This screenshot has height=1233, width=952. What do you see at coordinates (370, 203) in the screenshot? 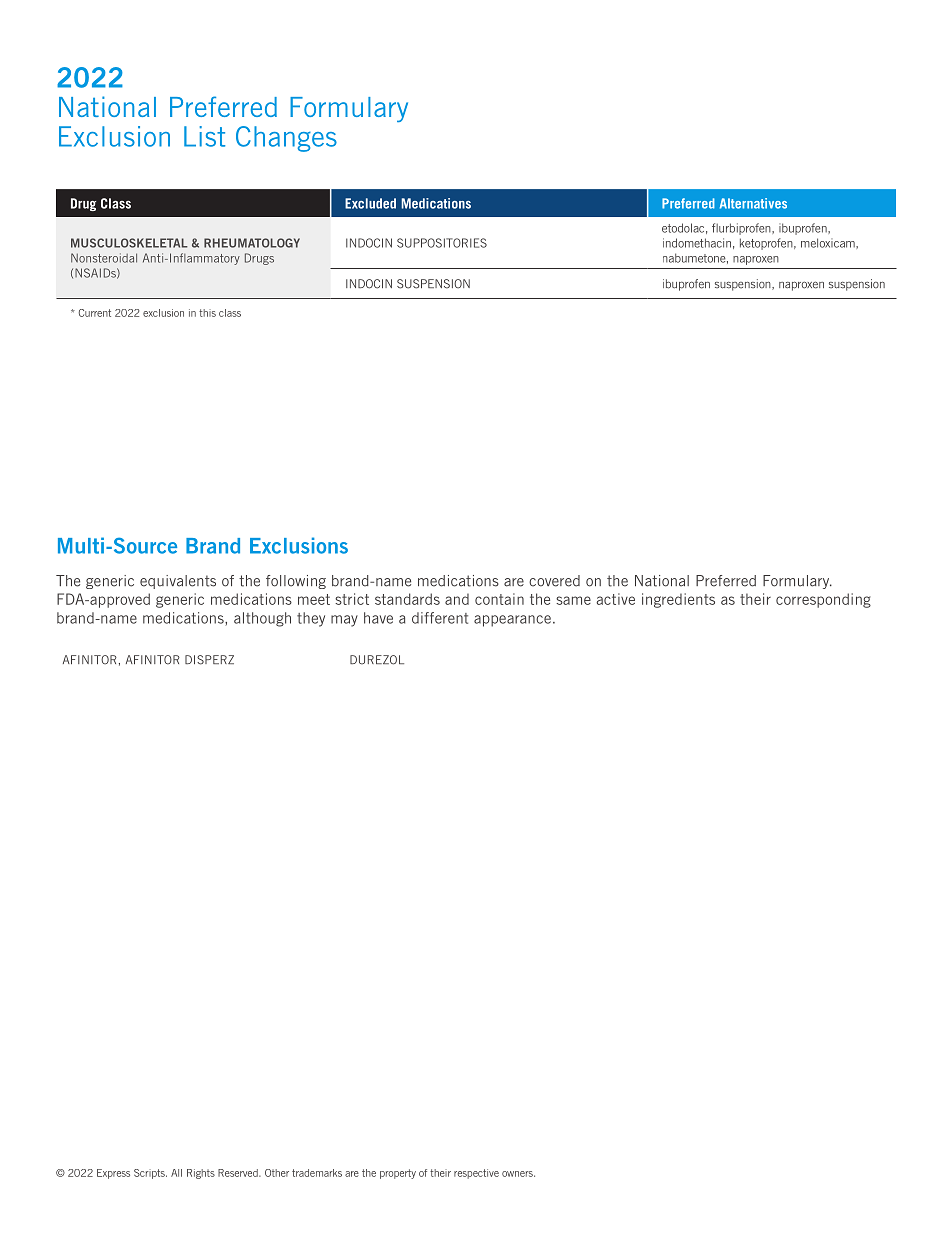
I see `Excluded` at bounding box center [370, 203].
